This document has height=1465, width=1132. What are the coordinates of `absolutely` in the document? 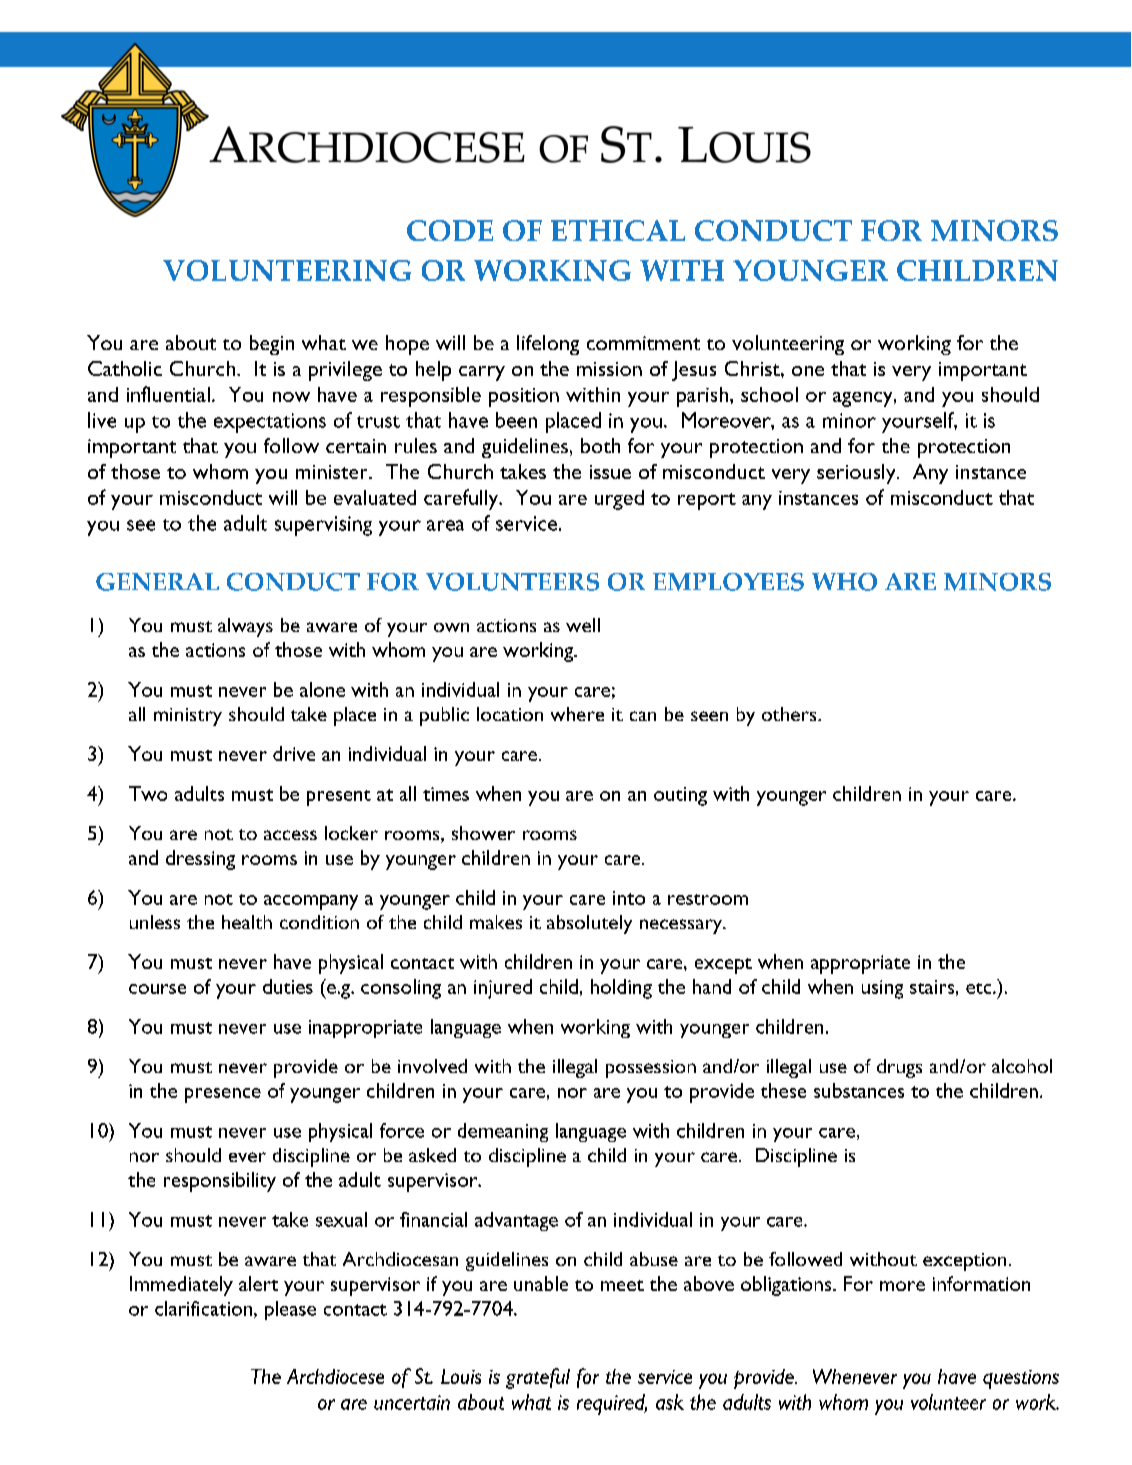 It's located at (589, 924).
